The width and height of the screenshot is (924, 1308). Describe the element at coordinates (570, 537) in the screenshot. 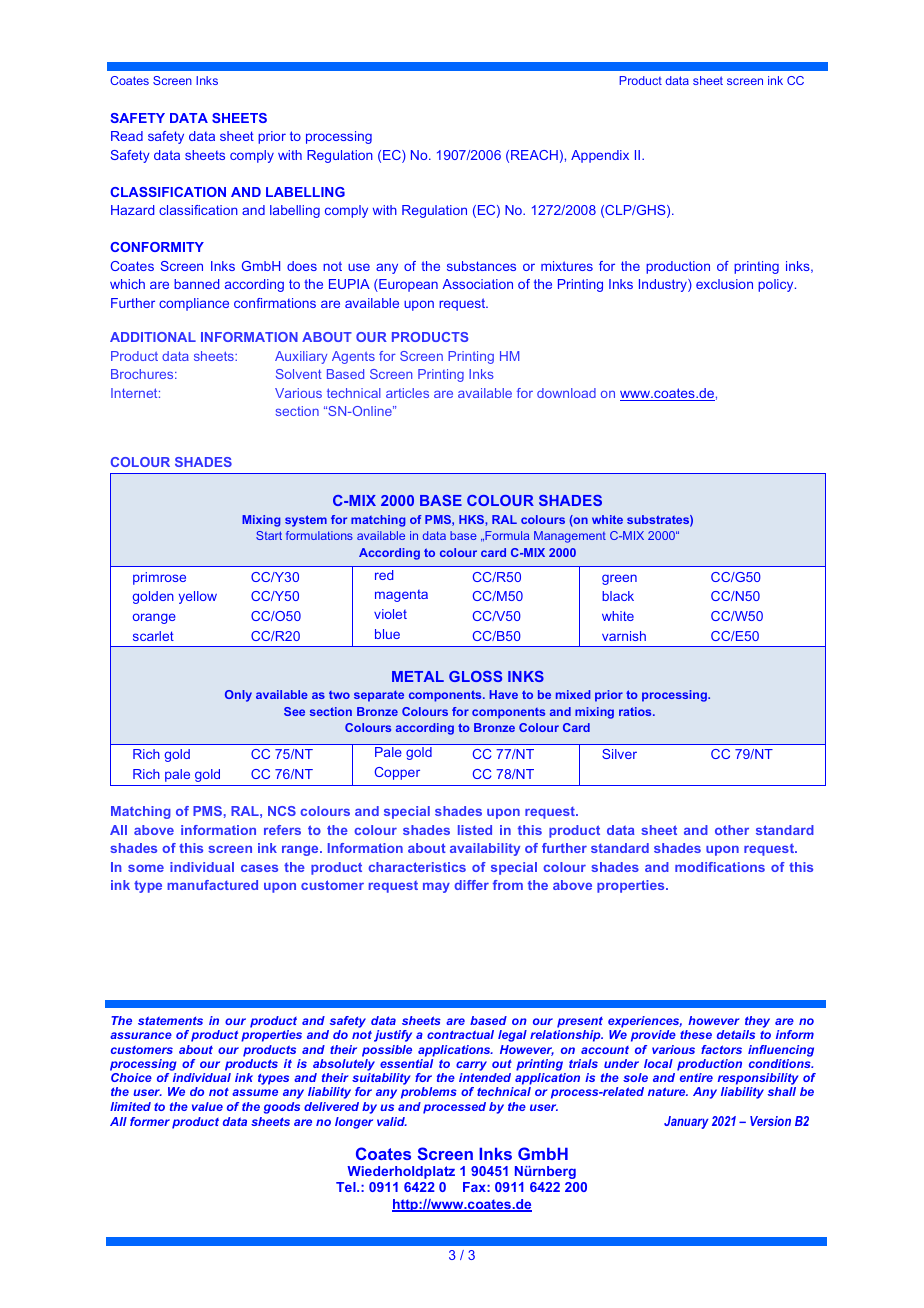

I see `Management` at that location.
